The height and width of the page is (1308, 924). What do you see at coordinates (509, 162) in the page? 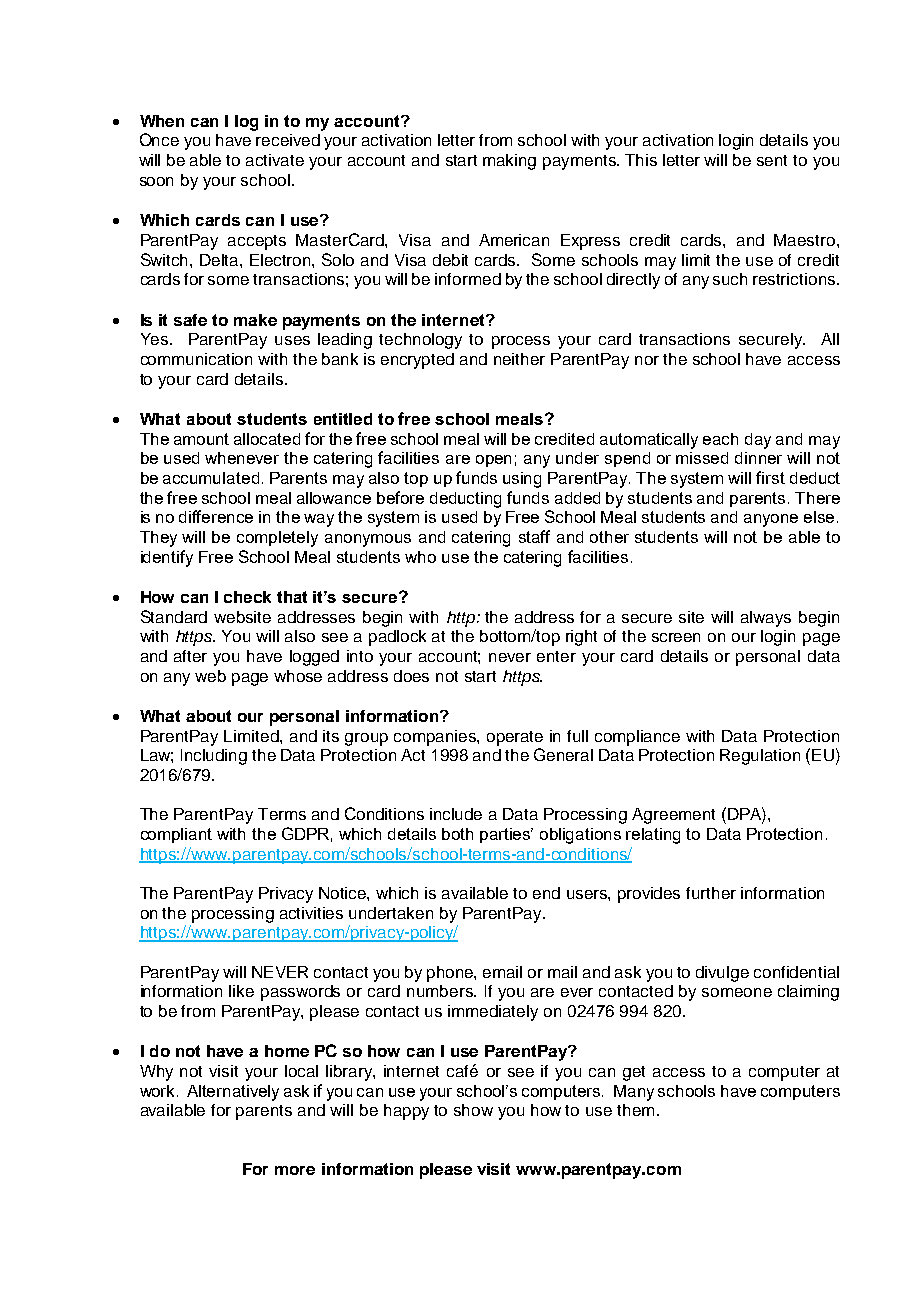
I see `making` at bounding box center [509, 162].
